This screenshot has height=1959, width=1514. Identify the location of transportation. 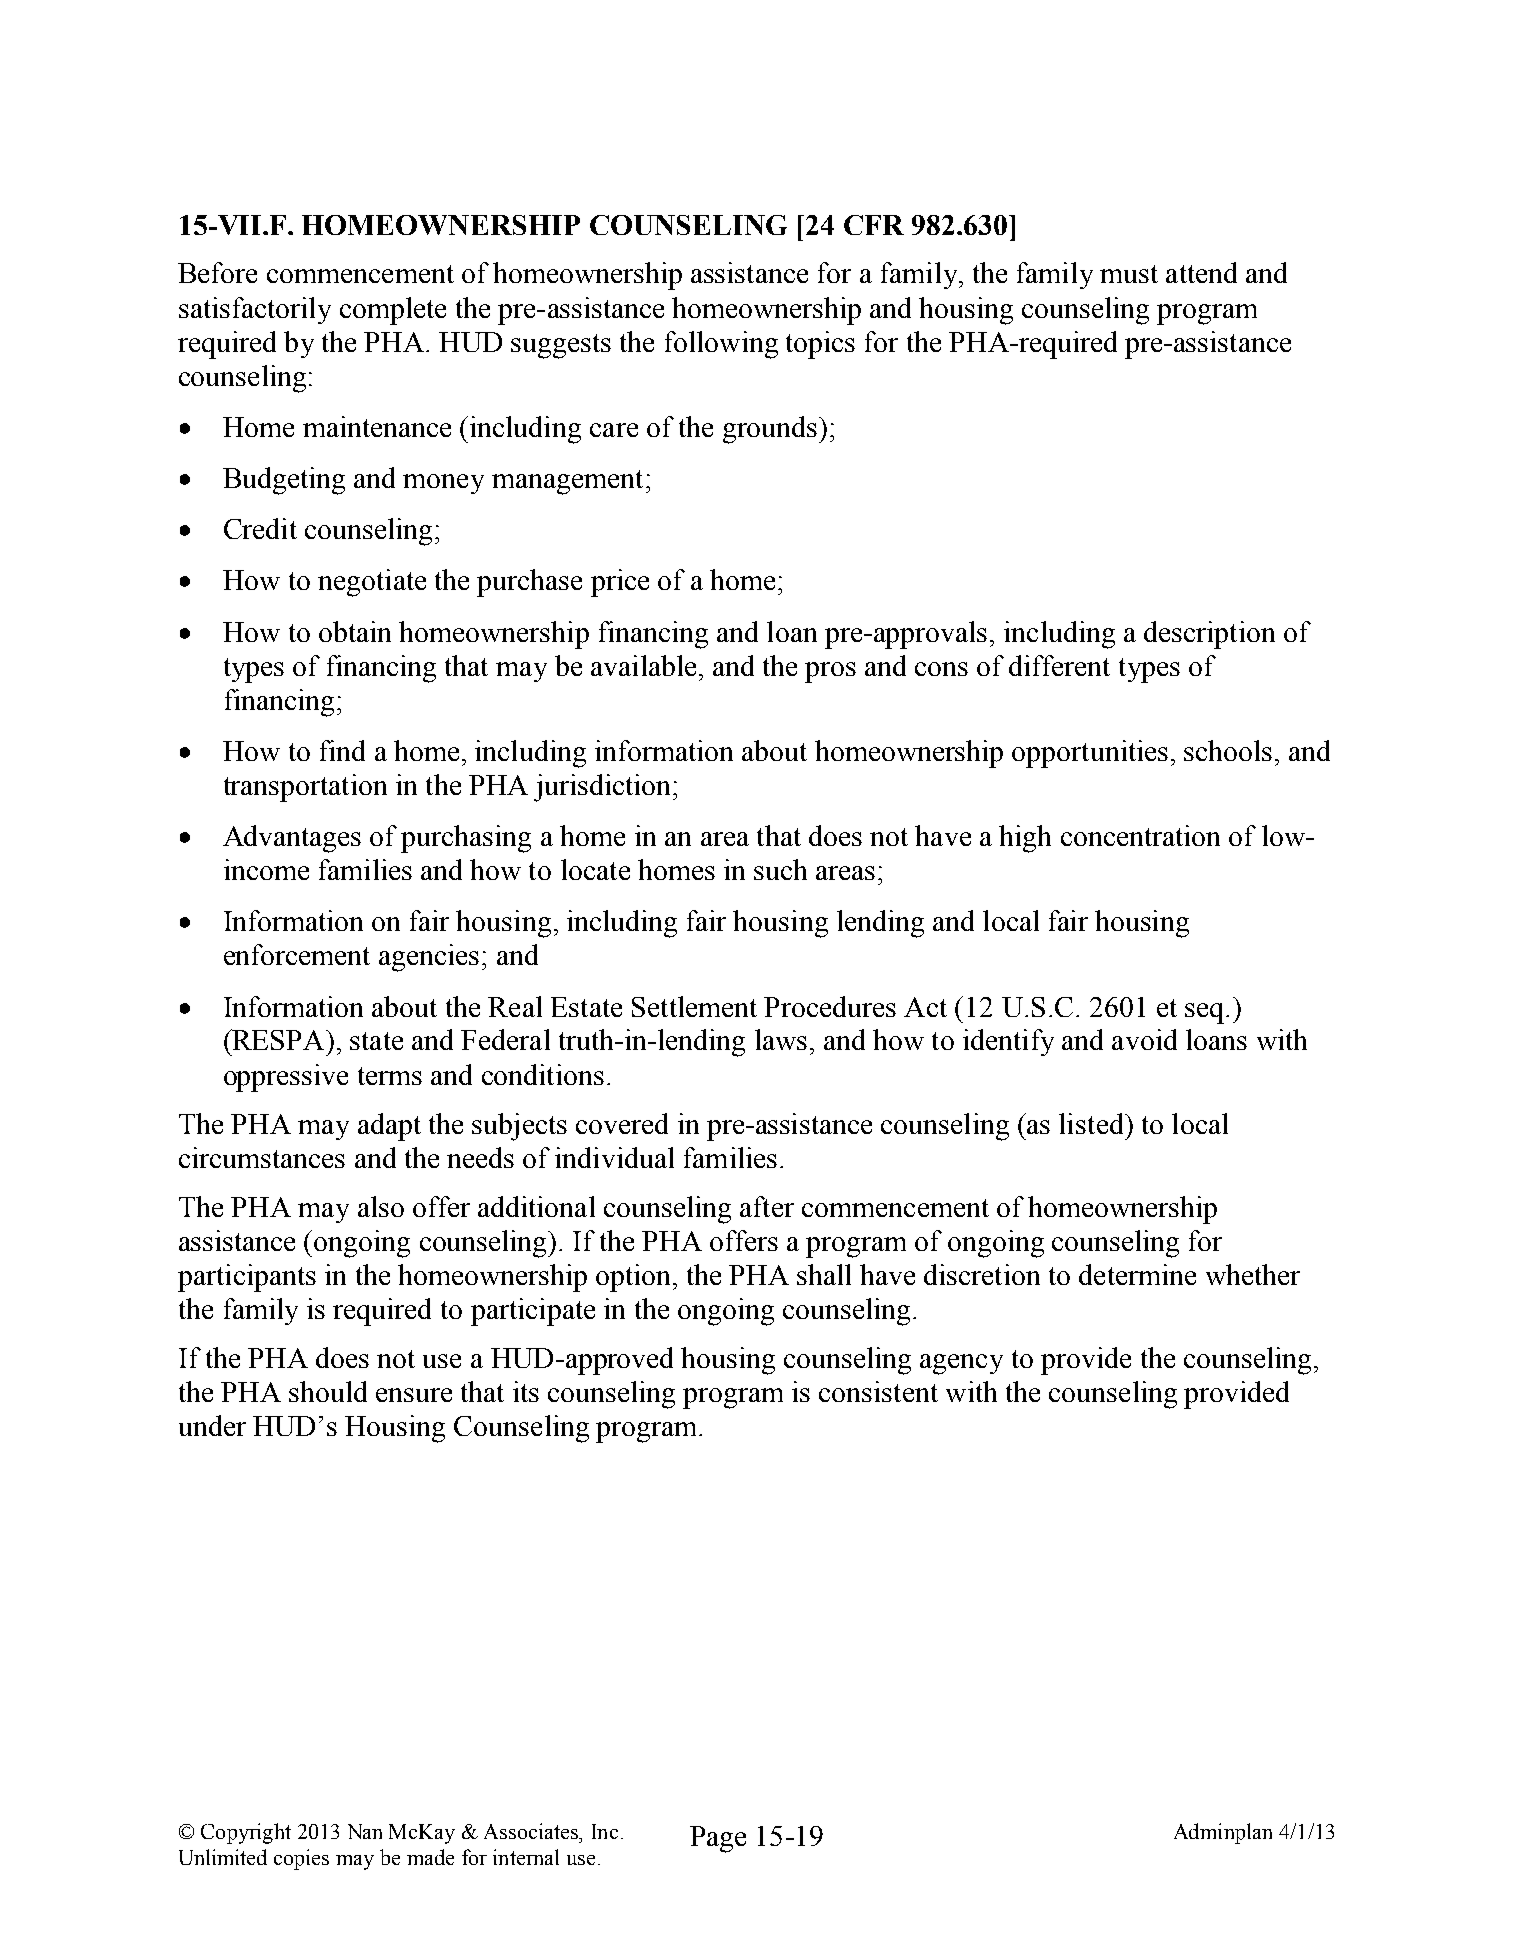
(305, 788).
